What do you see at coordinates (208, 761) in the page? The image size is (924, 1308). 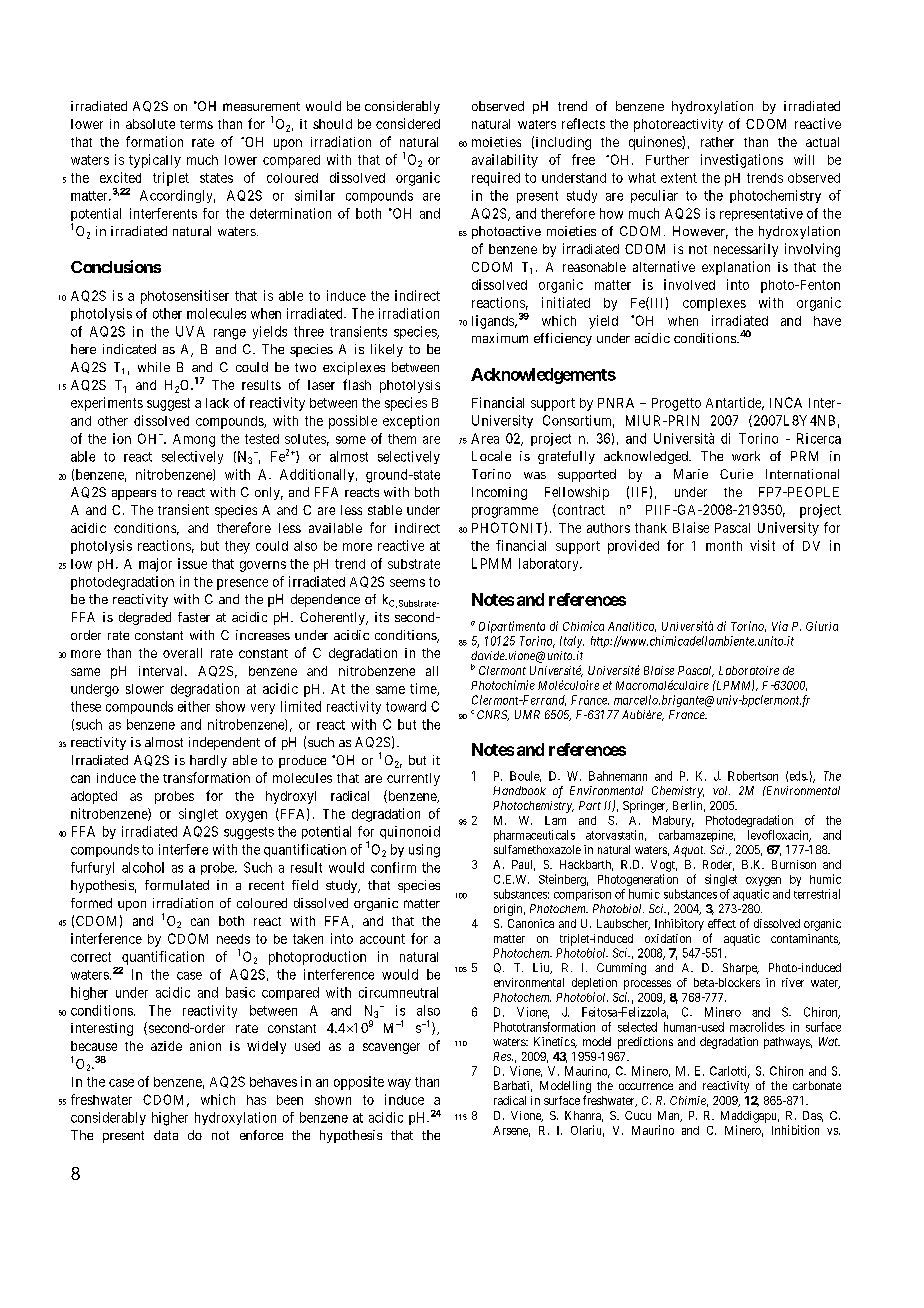 I see `hardly` at bounding box center [208, 761].
